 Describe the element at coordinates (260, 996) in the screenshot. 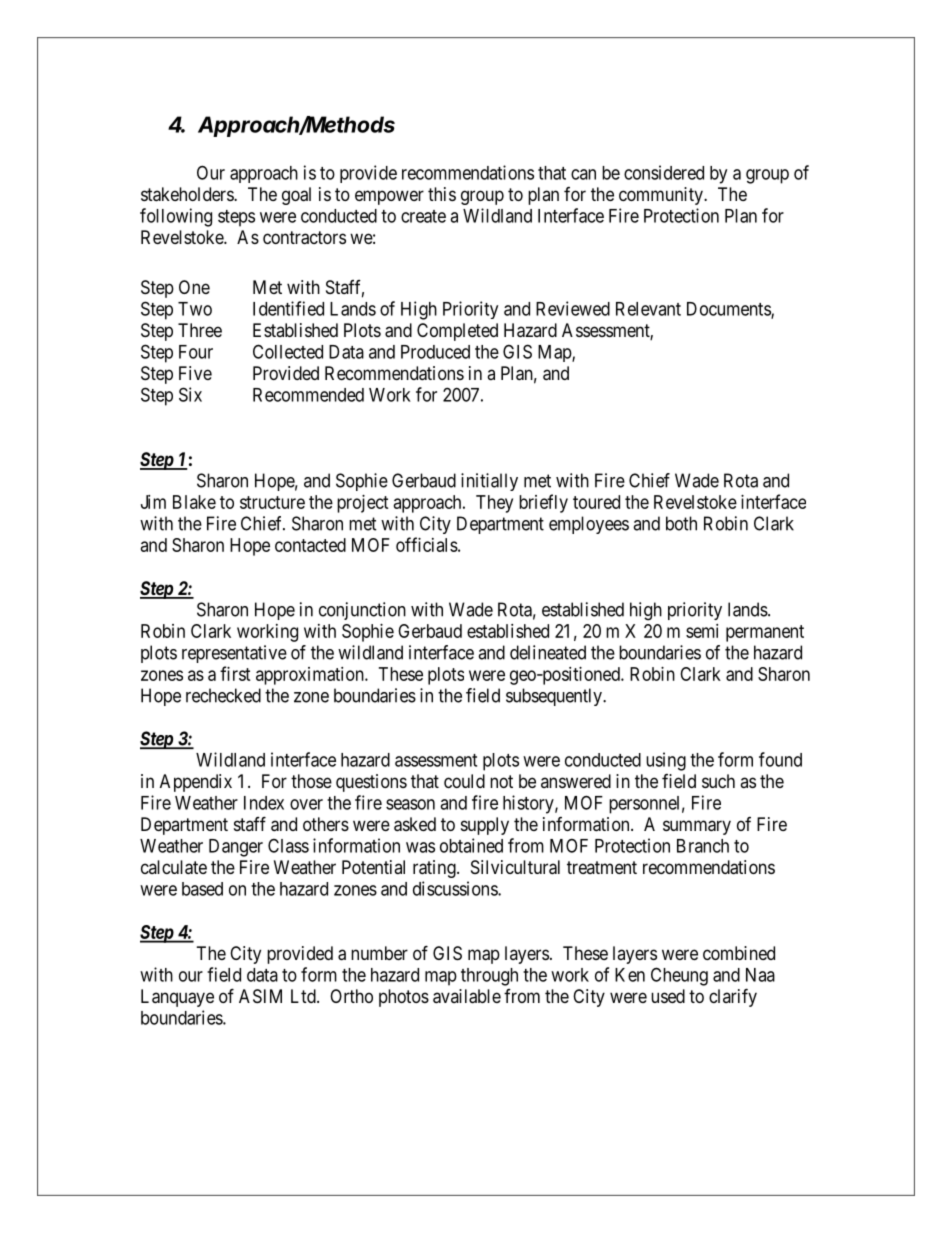

I see `ASIM` at that location.
